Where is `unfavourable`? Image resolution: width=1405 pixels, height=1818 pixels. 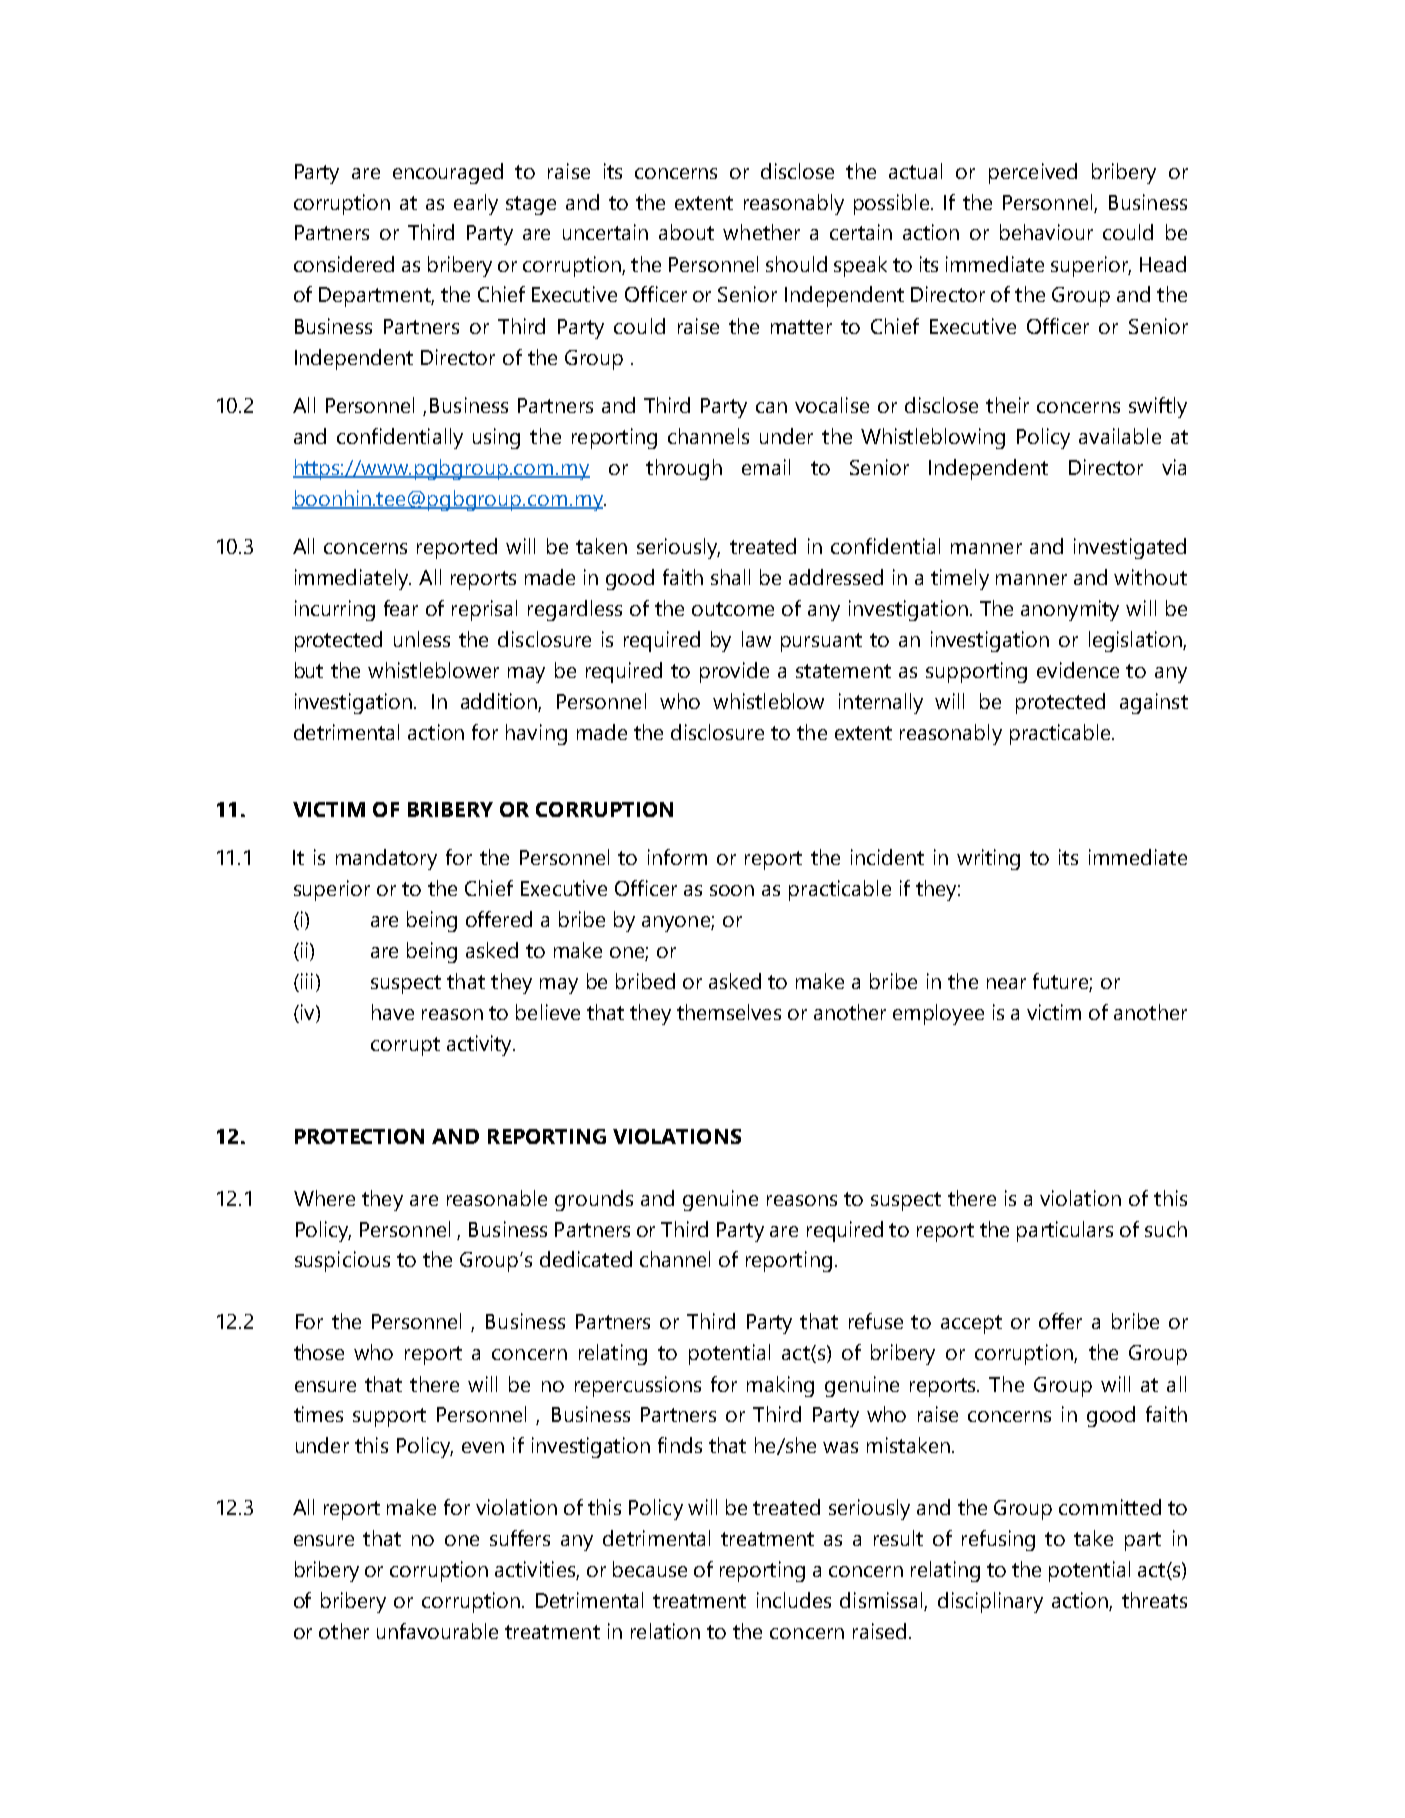 unfavourable is located at coordinates (437, 1631).
